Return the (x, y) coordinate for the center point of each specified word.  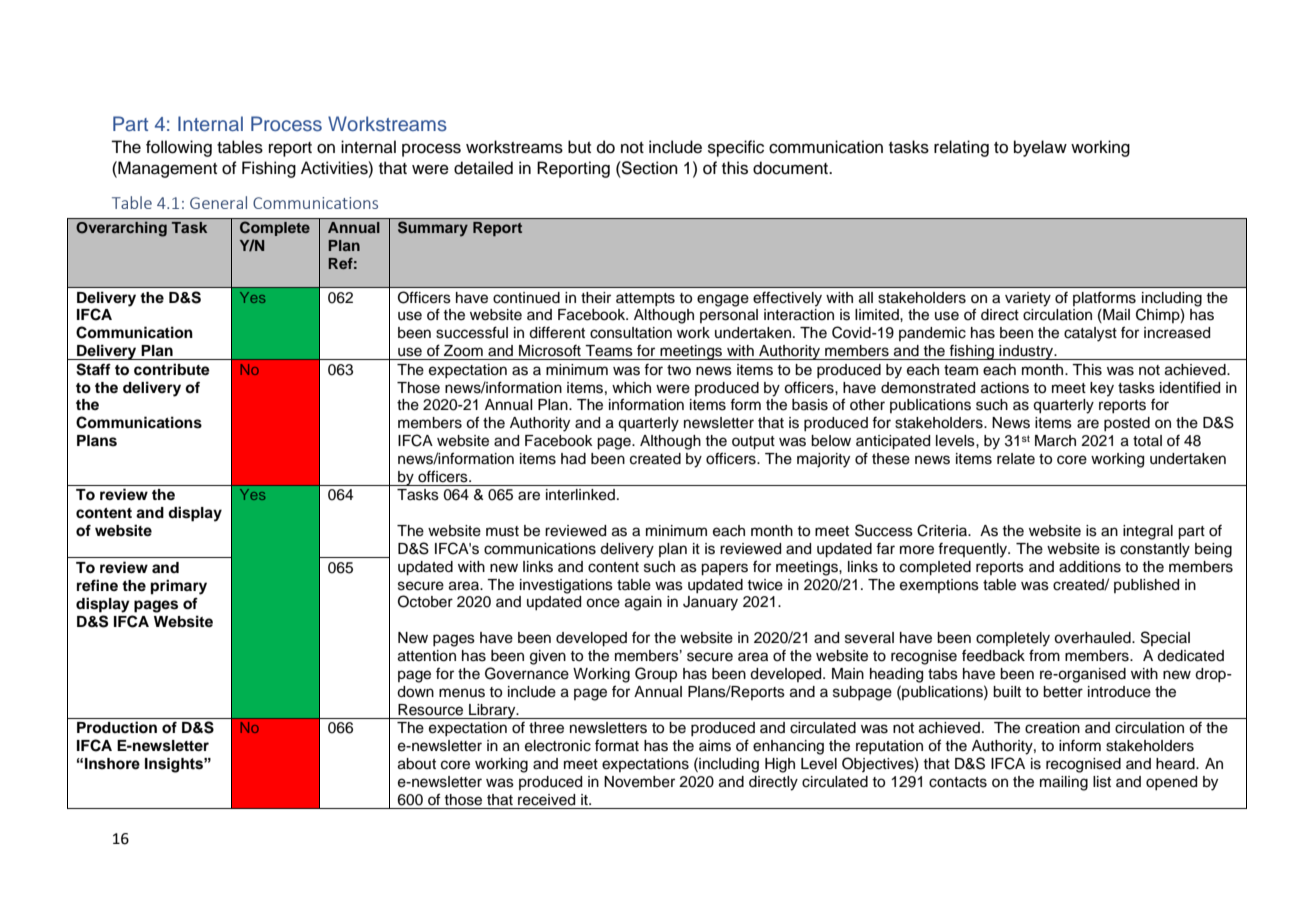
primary (179, 587)
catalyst (1090, 334)
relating (961, 148)
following (179, 148)
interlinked (580, 495)
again (643, 603)
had (573, 459)
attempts (645, 299)
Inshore (112, 764)
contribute (172, 369)
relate (1016, 459)
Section (649, 168)
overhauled (1093, 638)
